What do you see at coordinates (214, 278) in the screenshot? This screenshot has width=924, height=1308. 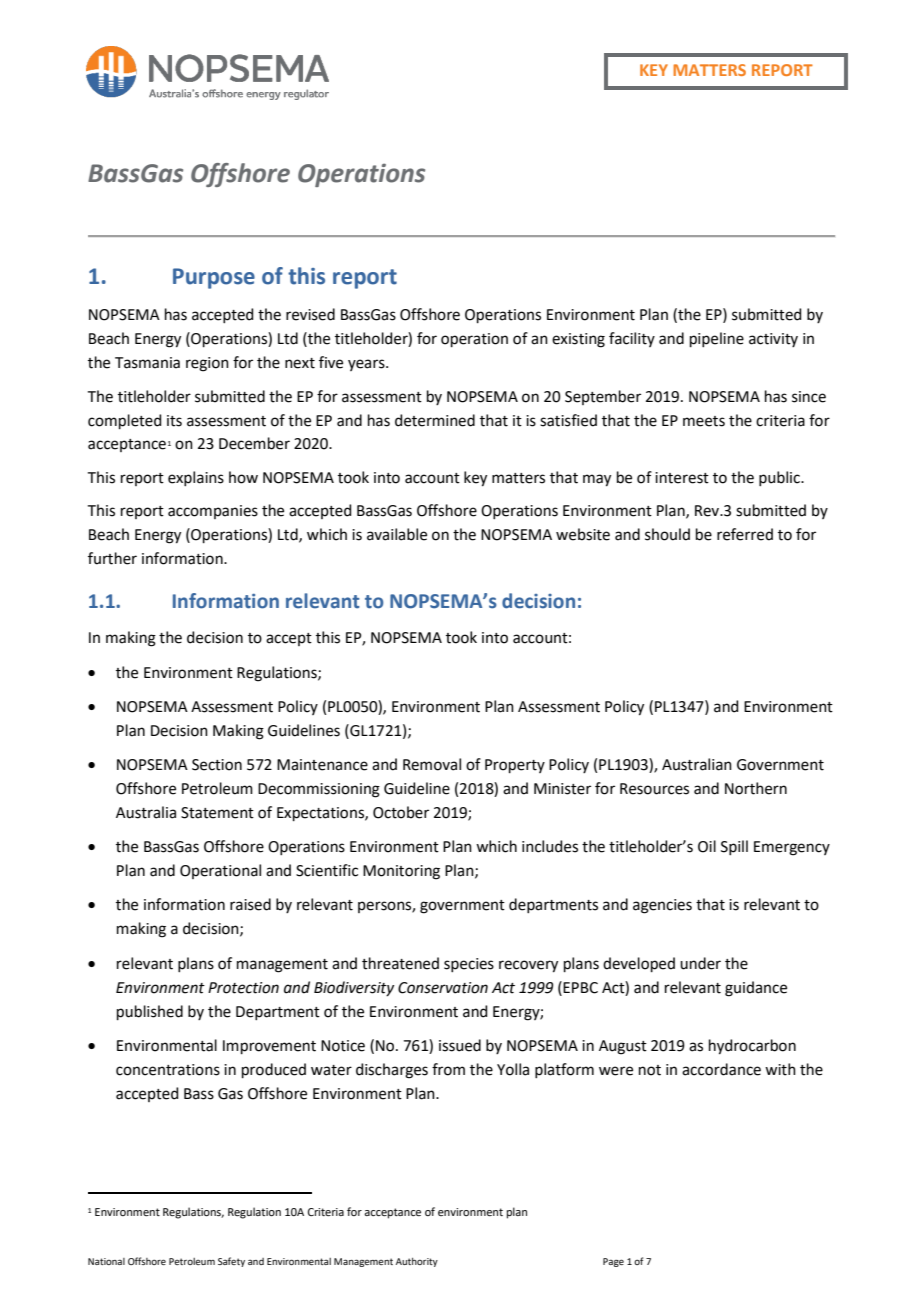 I see `Purpose` at bounding box center [214, 278].
